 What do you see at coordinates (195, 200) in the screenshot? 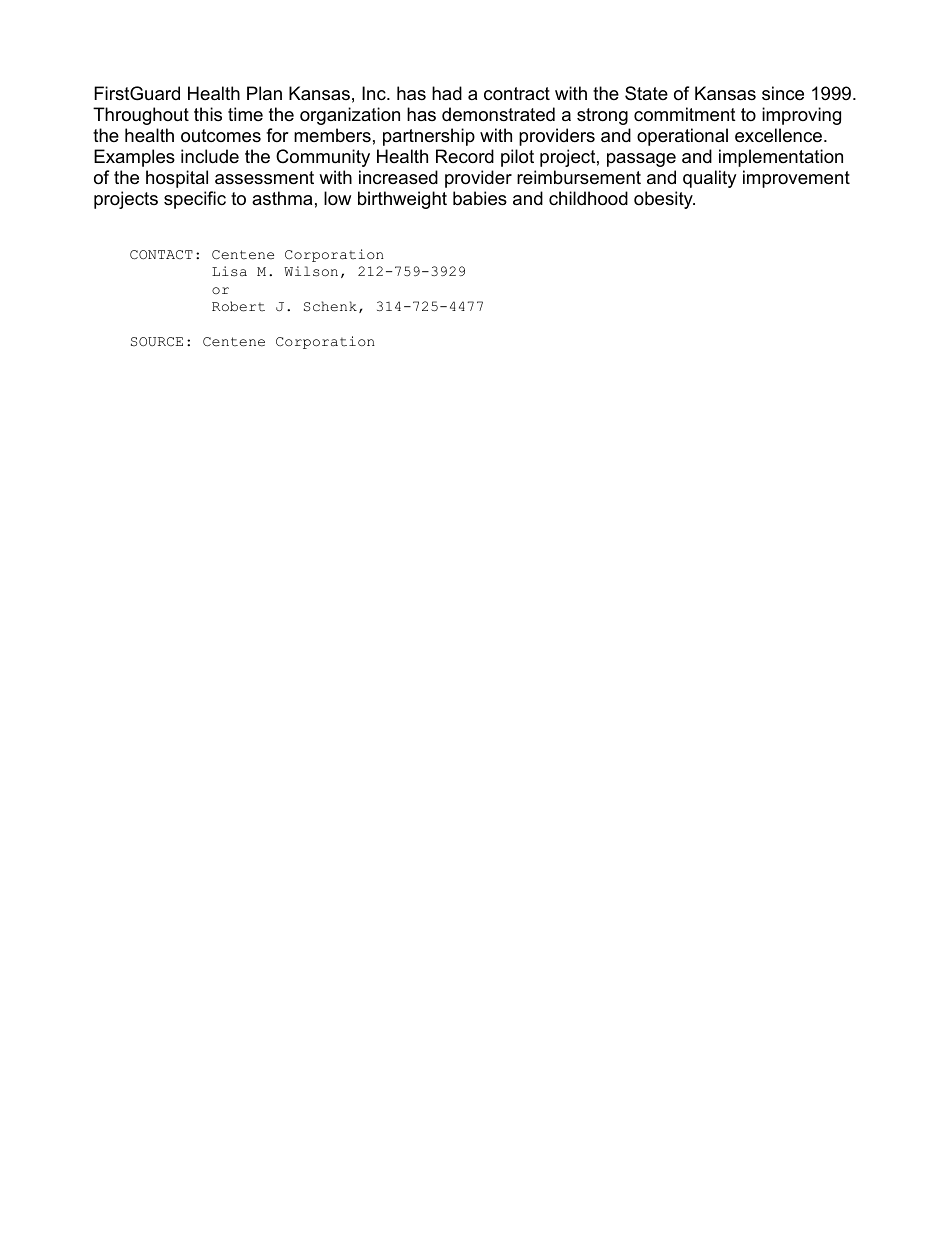
I see `specific` at bounding box center [195, 200].
